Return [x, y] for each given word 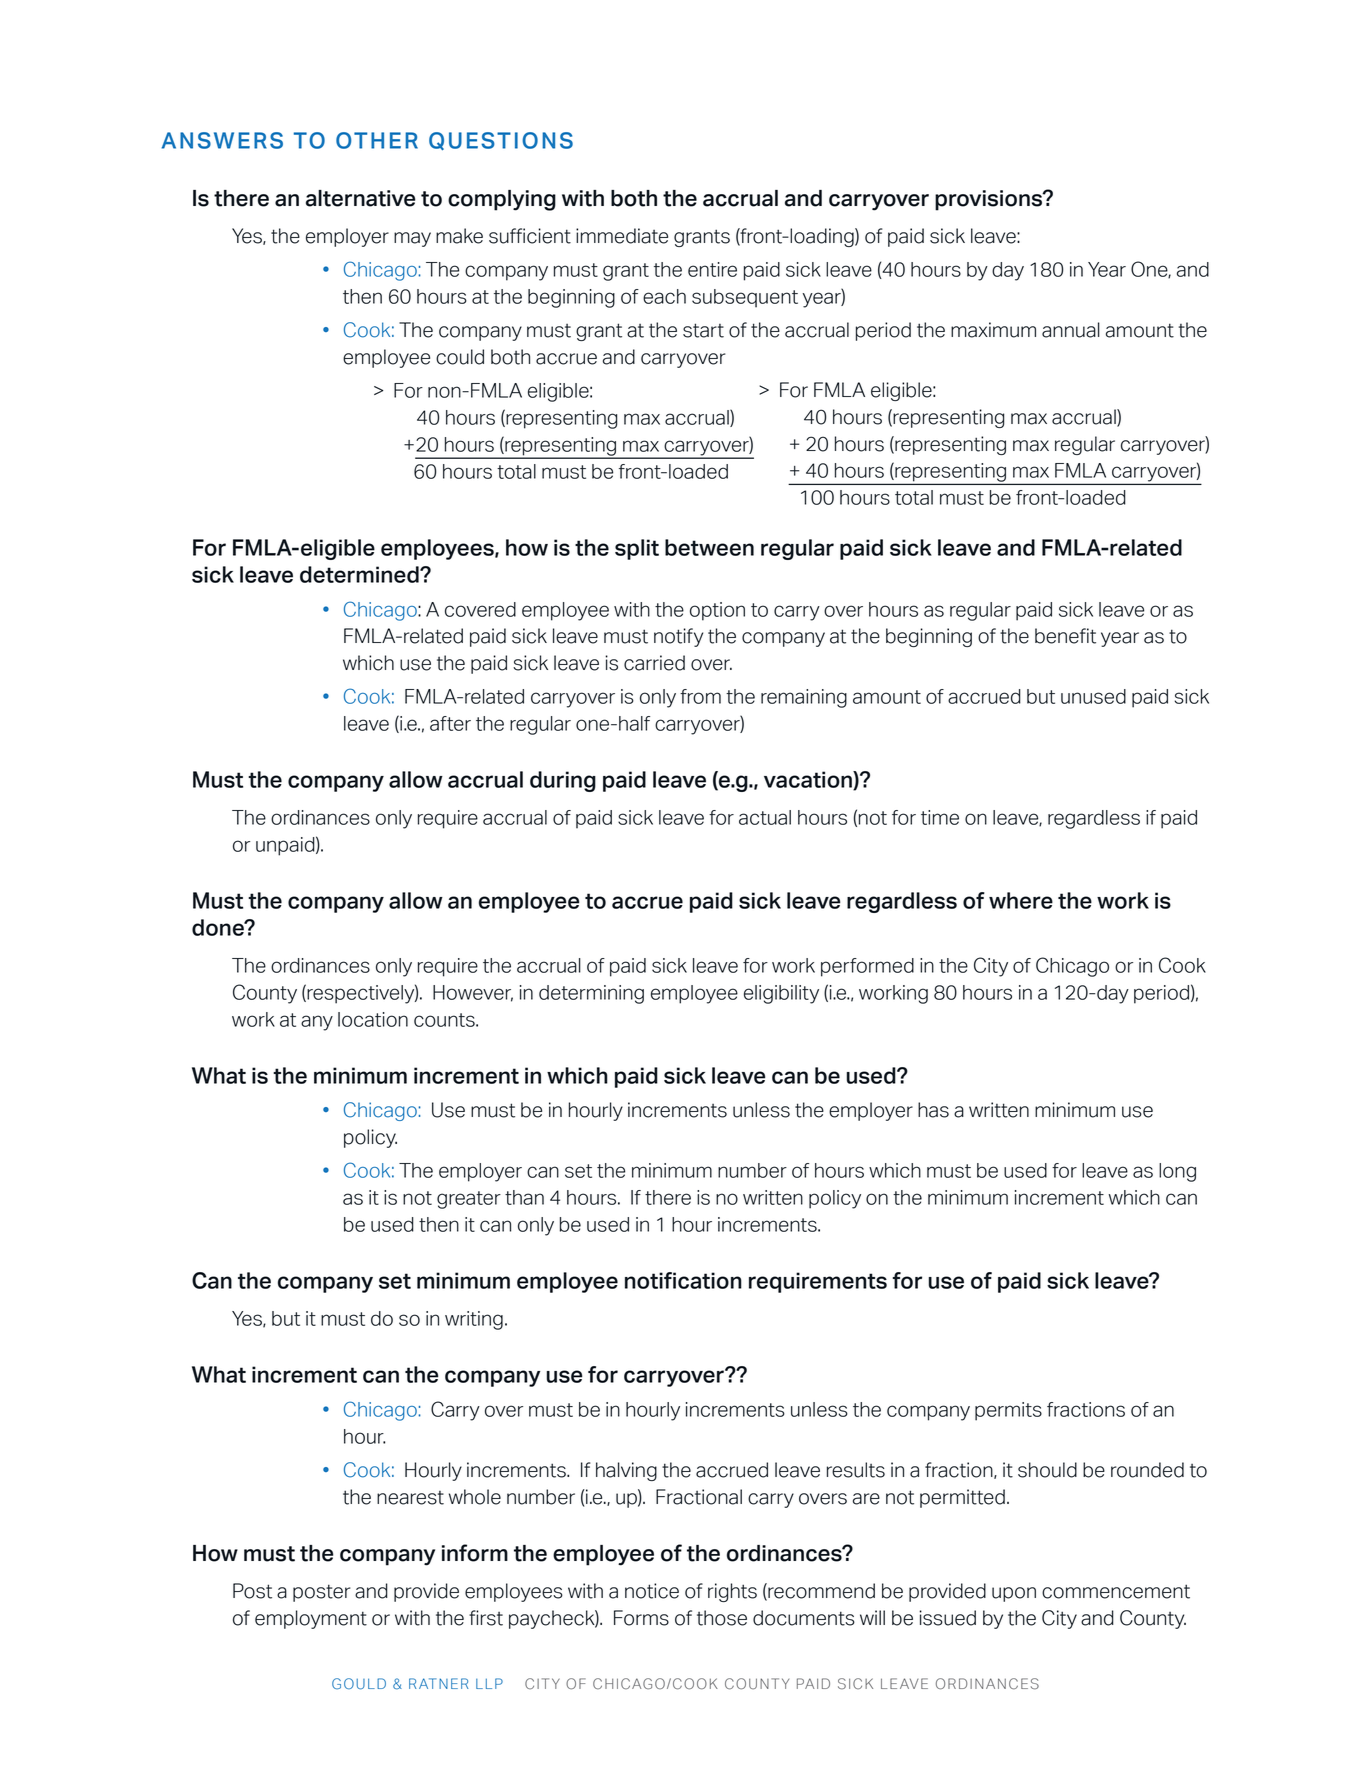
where [1021, 900]
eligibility [781, 994]
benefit [1065, 636]
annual [1071, 330]
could [460, 357]
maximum [993, 330]
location [373, 1019]
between [709, 547]
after [450, 723]
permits [1008, 1411]
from [700, 696]
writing [474, 1320]
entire [712, 269]
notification [683, 1280]
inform [475, 1553]
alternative [360, 198]
